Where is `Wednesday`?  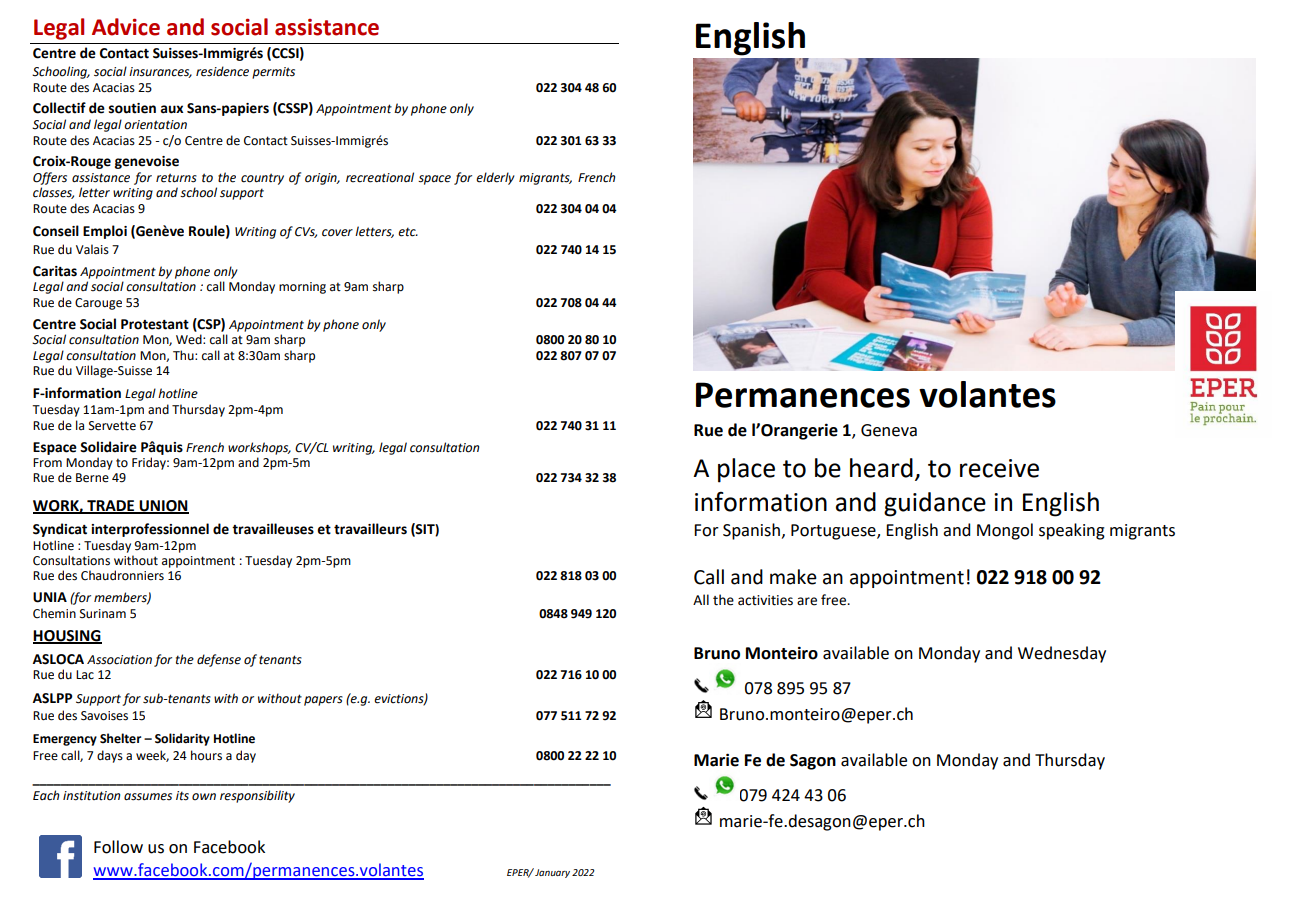
Wednesday is located at coordinates (1062, 654).
